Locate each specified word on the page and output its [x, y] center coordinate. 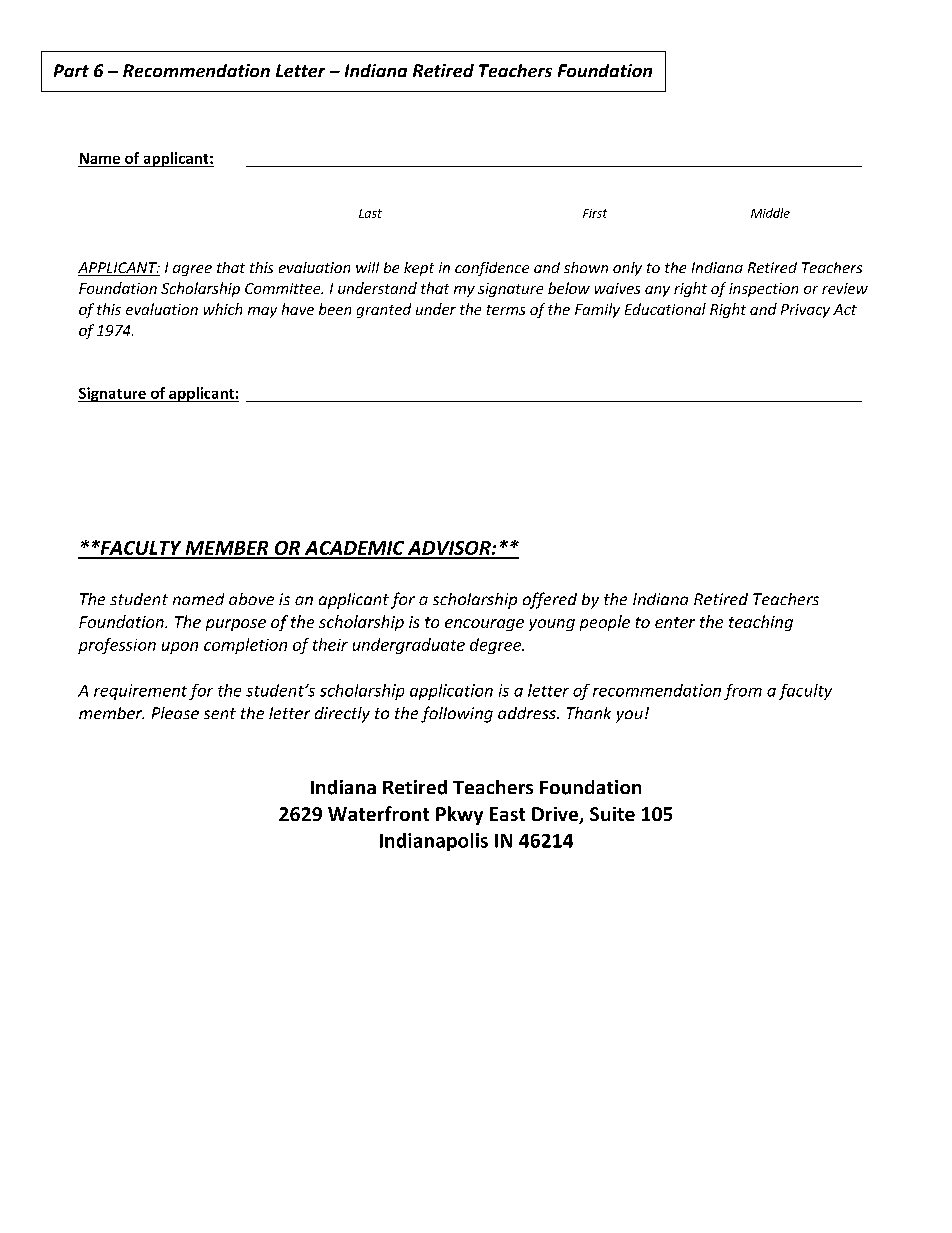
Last [370, 213]
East [507, 814]
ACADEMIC [354, 549]
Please [175, 713]
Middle [770, 213]
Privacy [805, 311]
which [223, 309]
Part [71, 70]
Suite [612, 814]
